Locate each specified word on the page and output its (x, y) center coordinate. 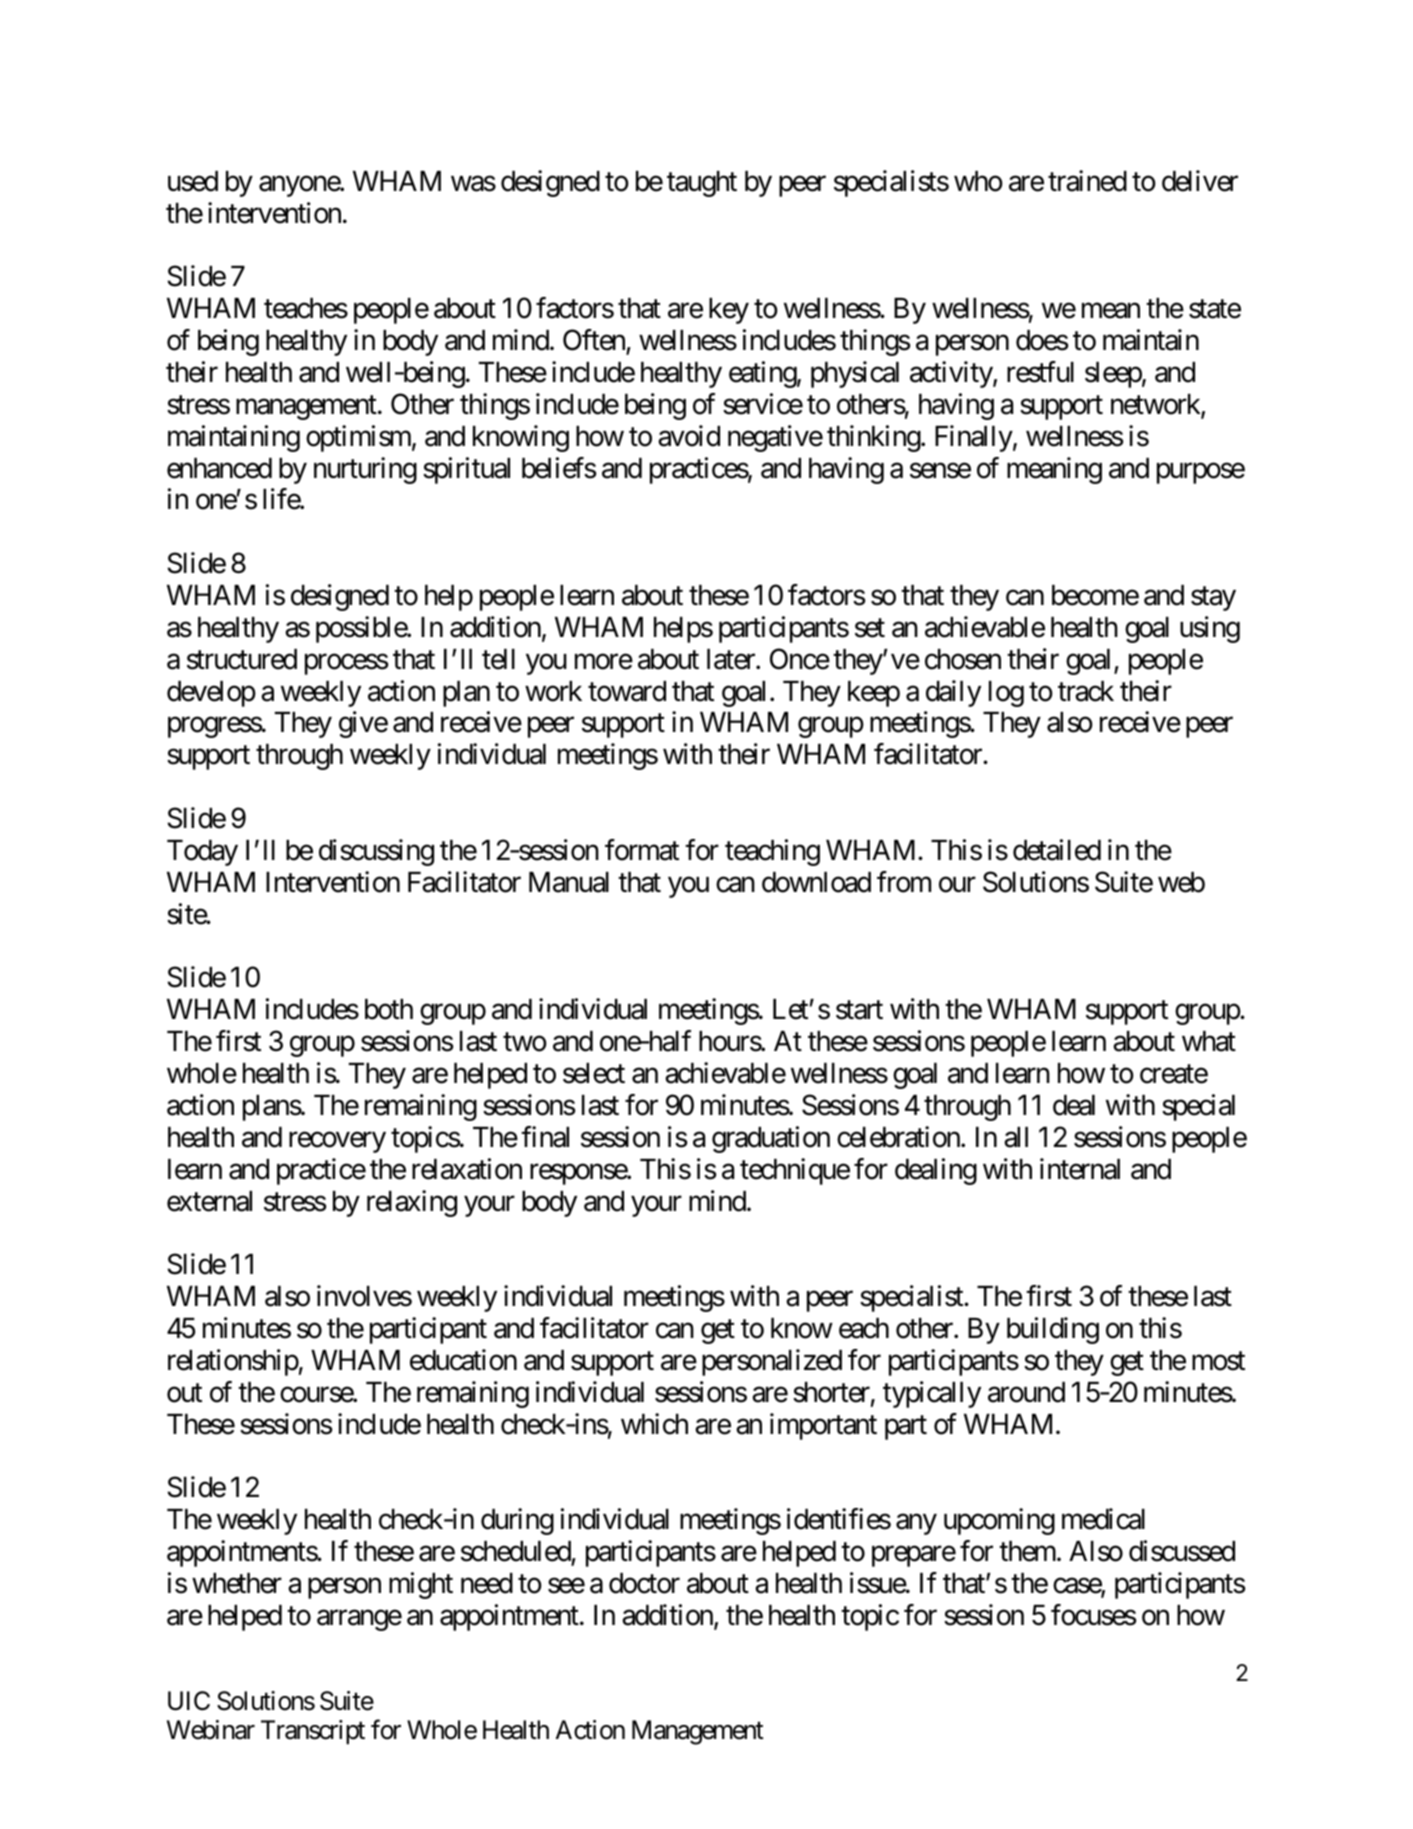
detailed (1057, 850)
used (193, 181)
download (816, 882)
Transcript (313, 1732)
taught (702, 184)
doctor (644, 1583)
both (389, 1009)
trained (1087, 181)
